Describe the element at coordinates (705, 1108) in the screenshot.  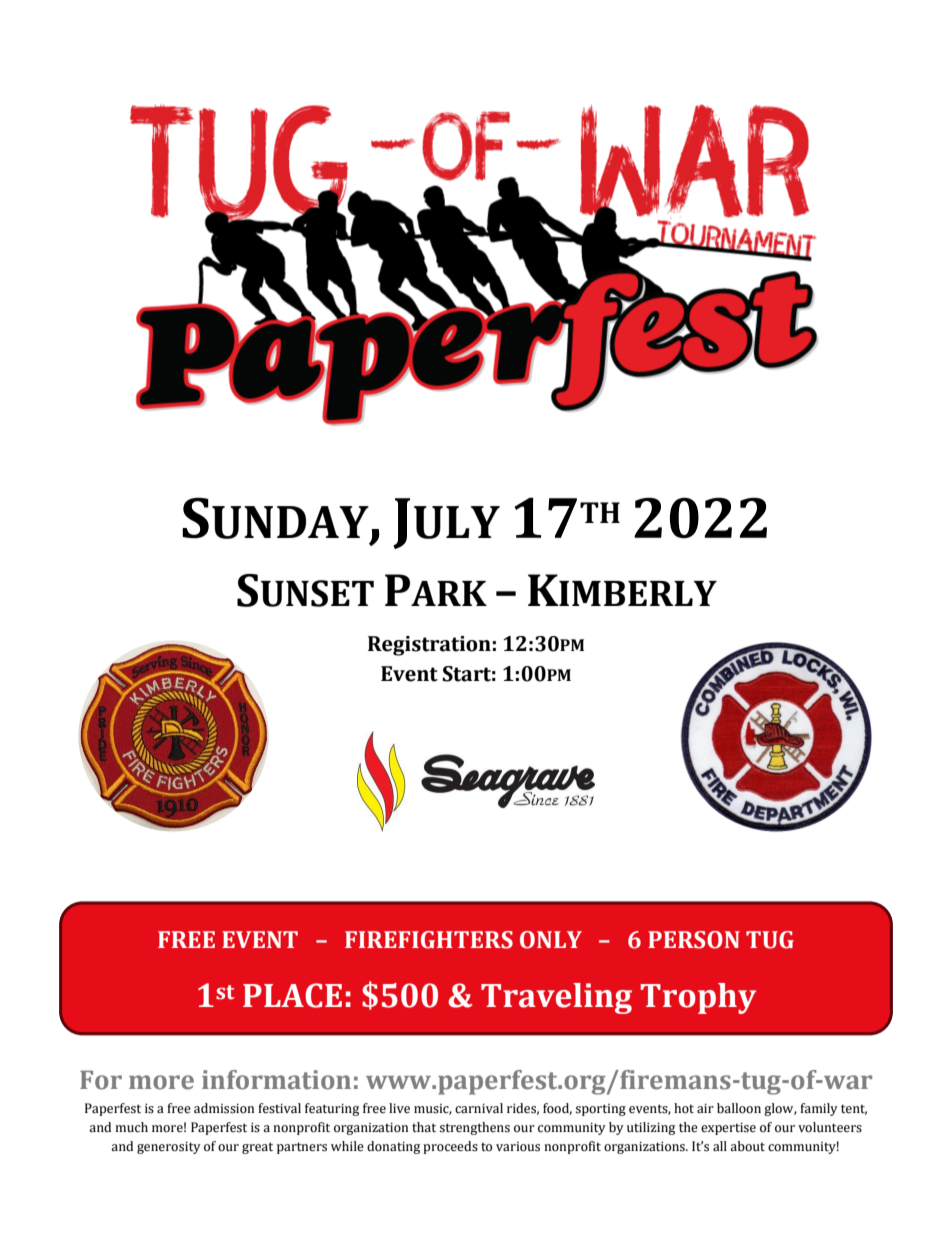
I see `air` at that location.
